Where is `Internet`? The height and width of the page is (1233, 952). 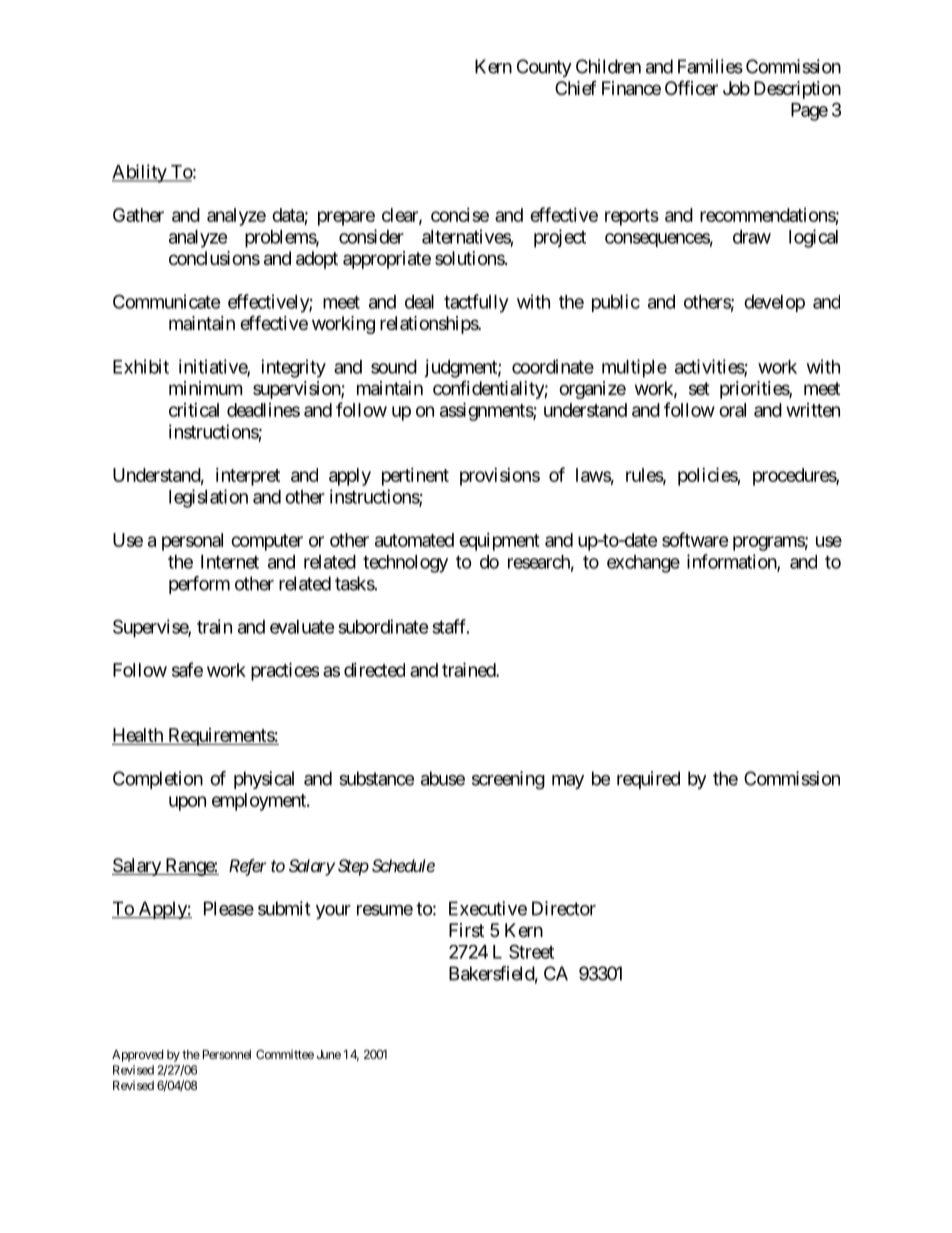
Internet is located at coordinates (230, 562).
